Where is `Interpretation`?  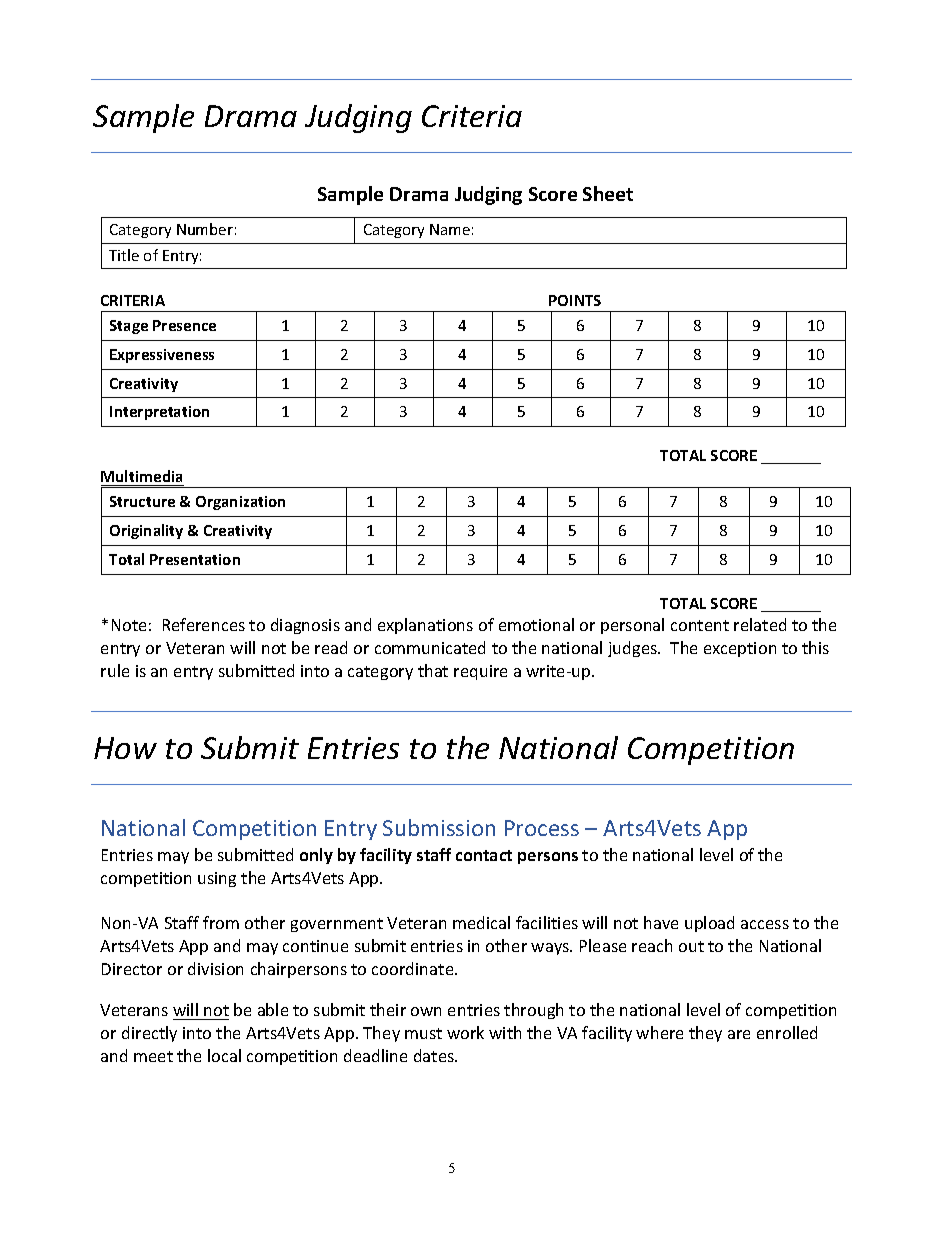 Interpretation is located at coordinates (159, 413).
